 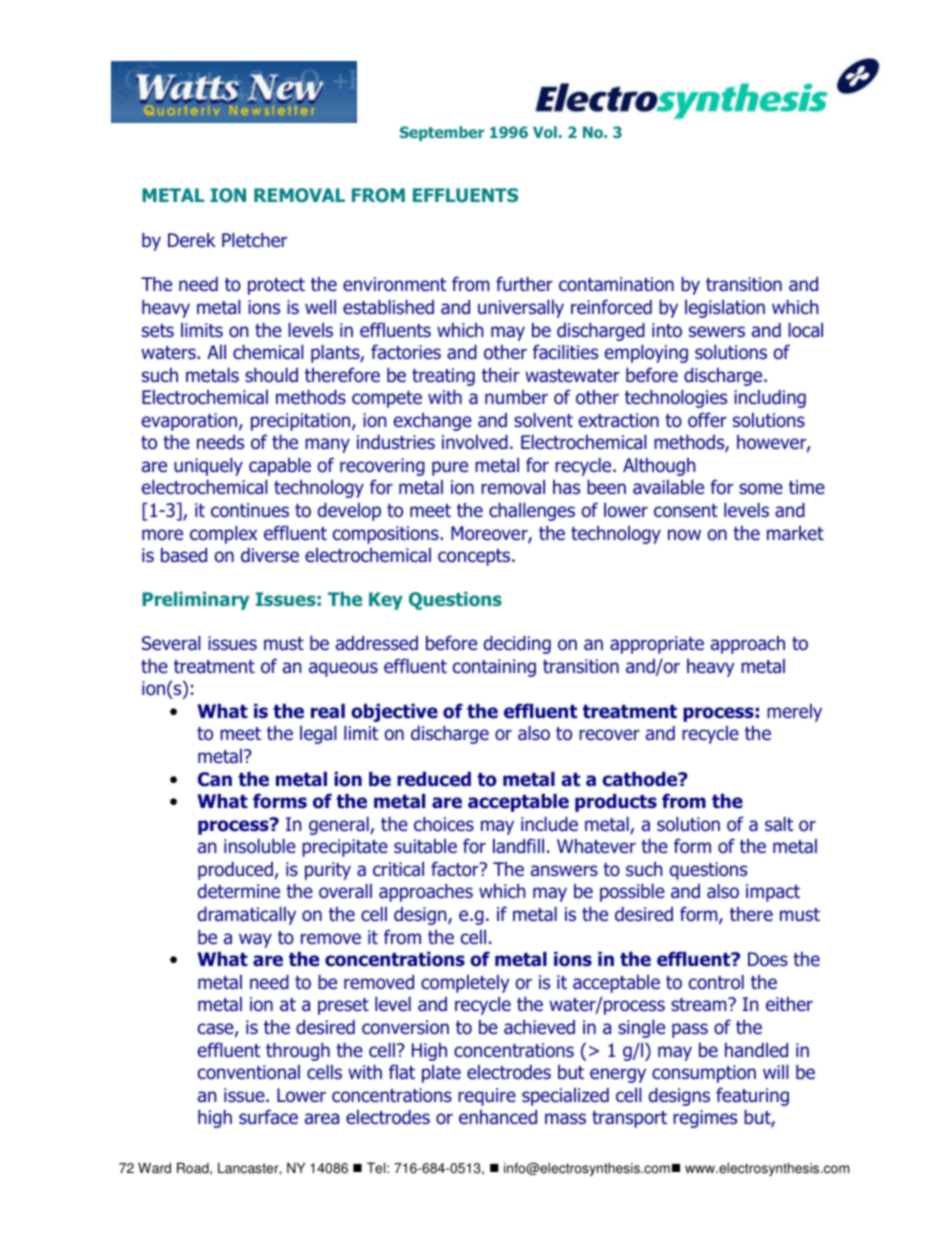 What do you see at coordinates (171, 643) in the screenshot?
I see `Several` at bounding box center [171, 643].
